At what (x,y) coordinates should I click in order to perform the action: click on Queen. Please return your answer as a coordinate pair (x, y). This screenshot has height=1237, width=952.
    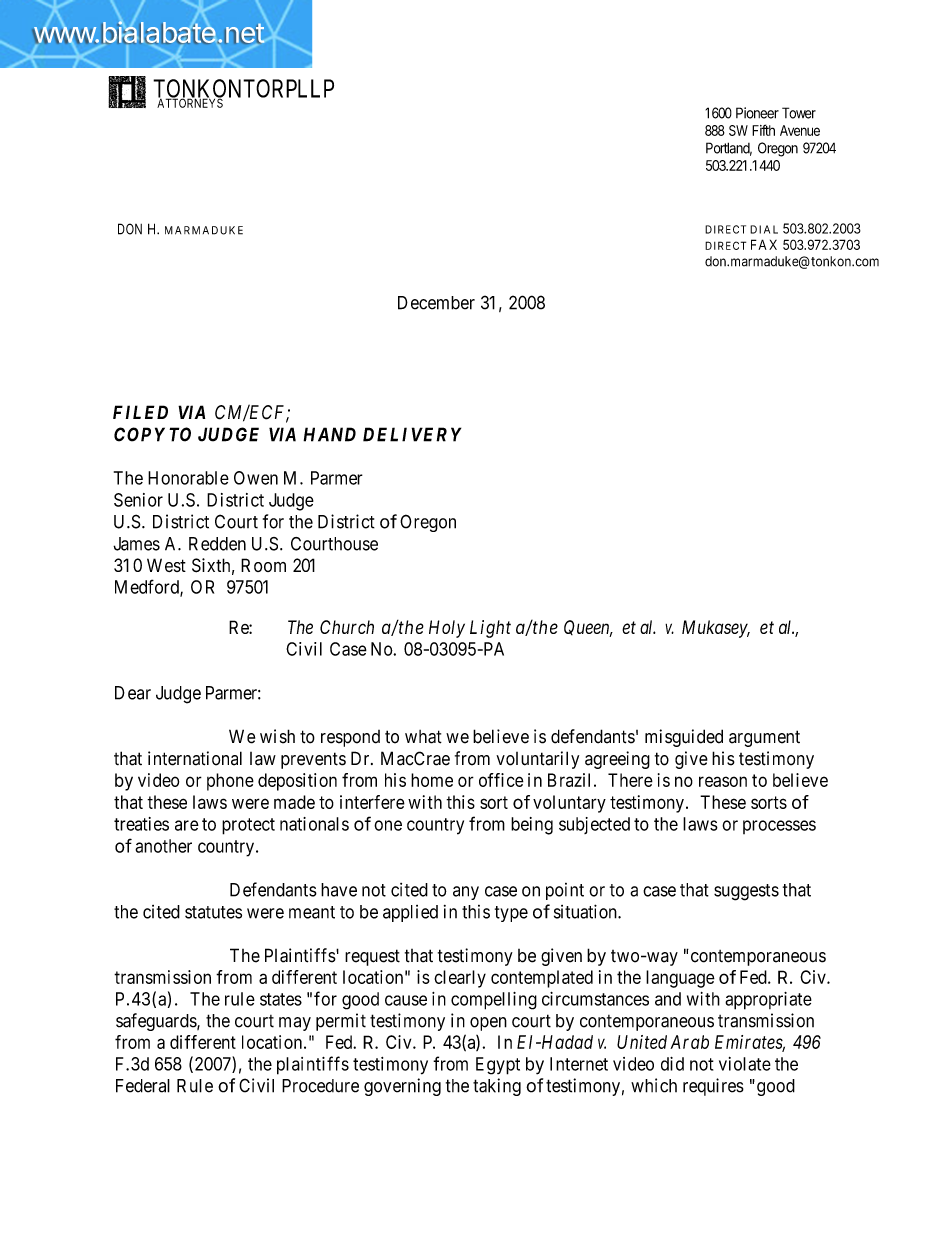
    Looking at the image, I should click on (588, 628).
